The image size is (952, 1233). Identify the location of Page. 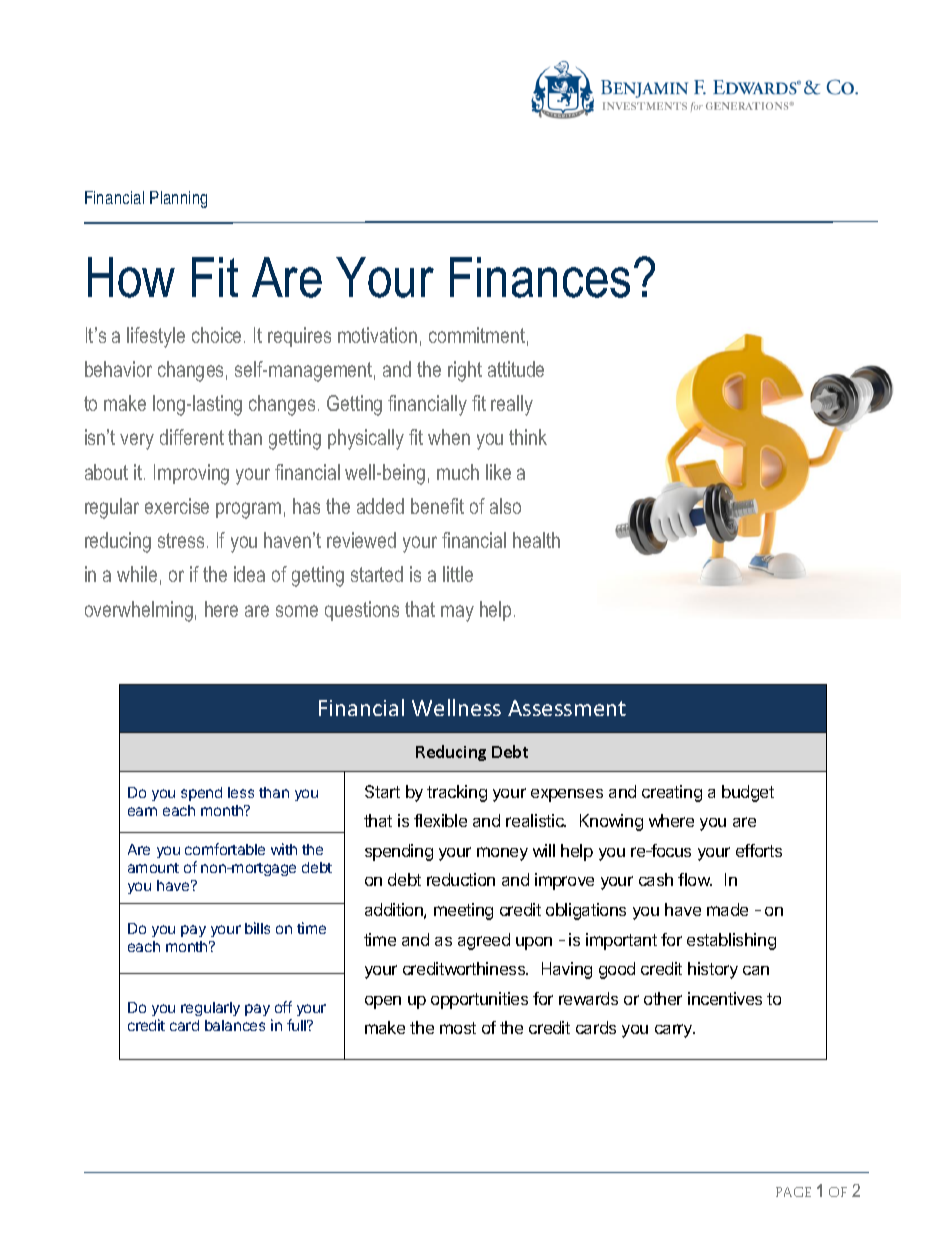
(793, 1192).
